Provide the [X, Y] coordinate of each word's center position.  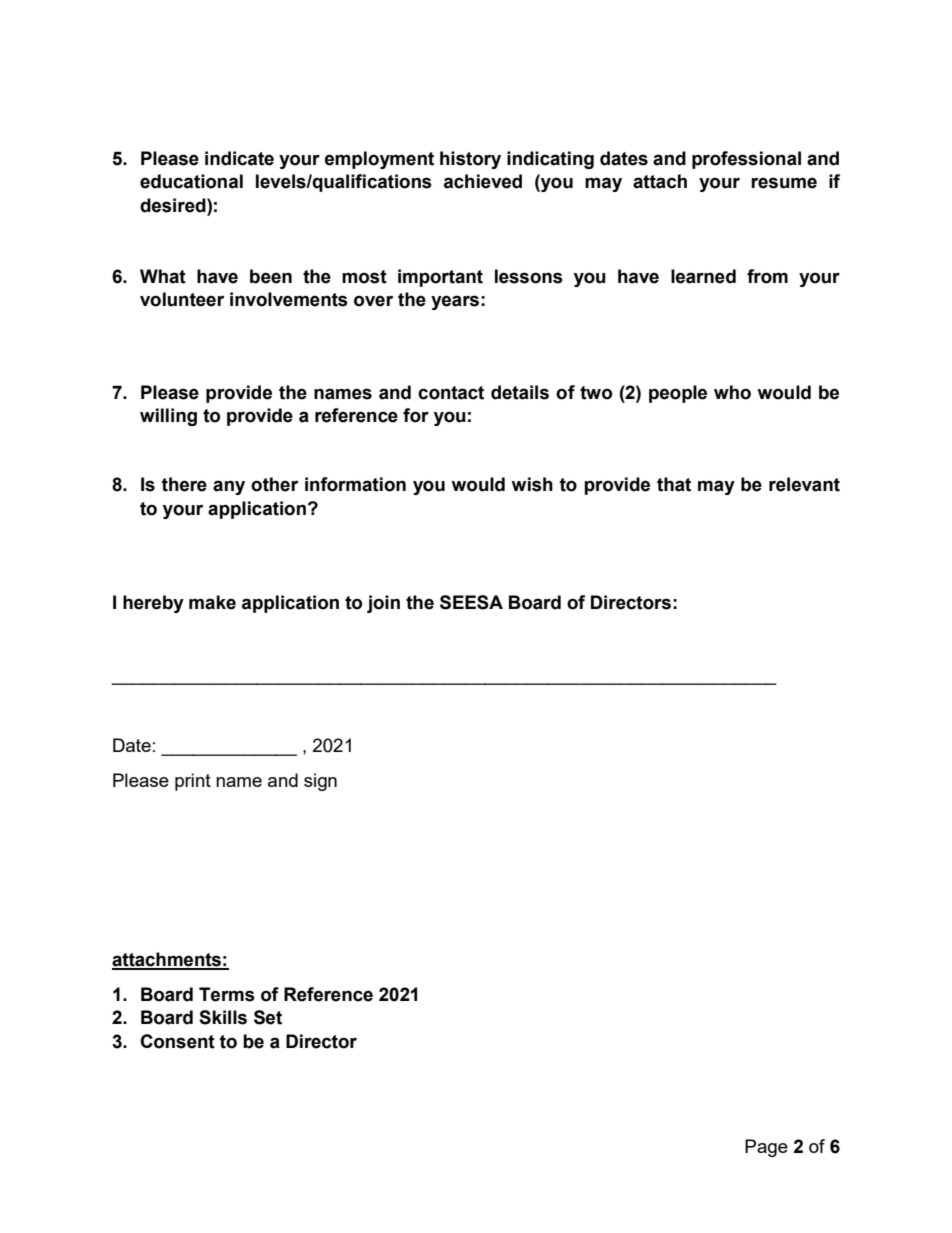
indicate [239, 158]
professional [746, 160]
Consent [177, 1041]
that [674, 484]
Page [766, 1148]
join [383, 604]
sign [320, 782]
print [193, 782]
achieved [483, 181]
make [212, 602]
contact [451, 393]
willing [168, 417]
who [732, 392]
